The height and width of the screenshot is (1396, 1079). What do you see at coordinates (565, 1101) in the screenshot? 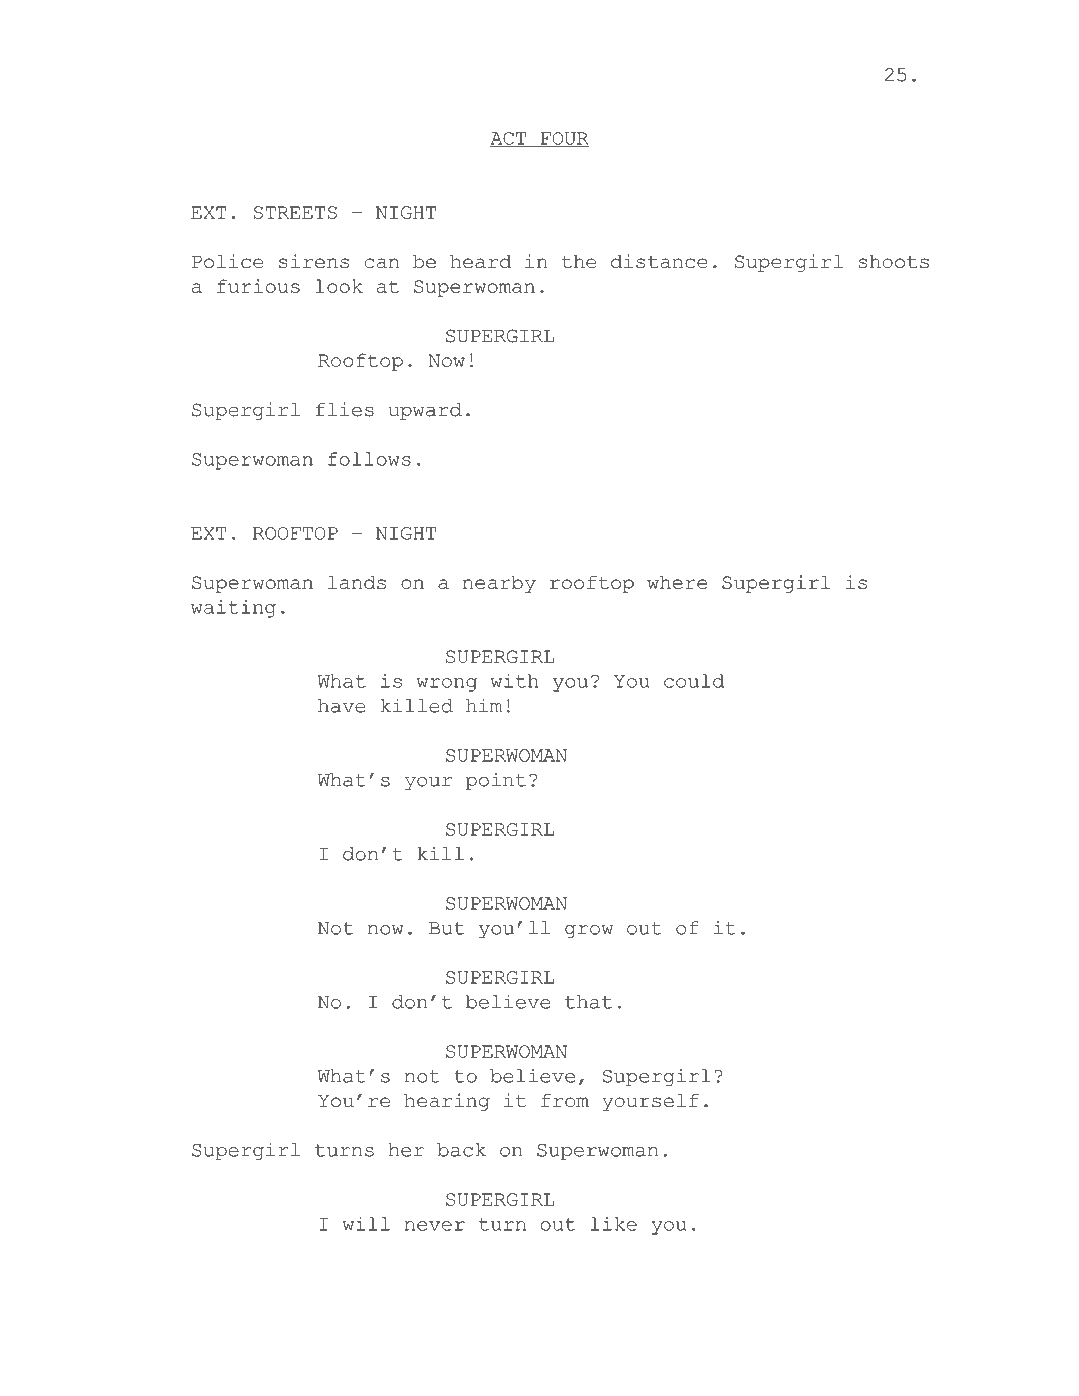
I see `from` at bounding box center [565, 1101].
